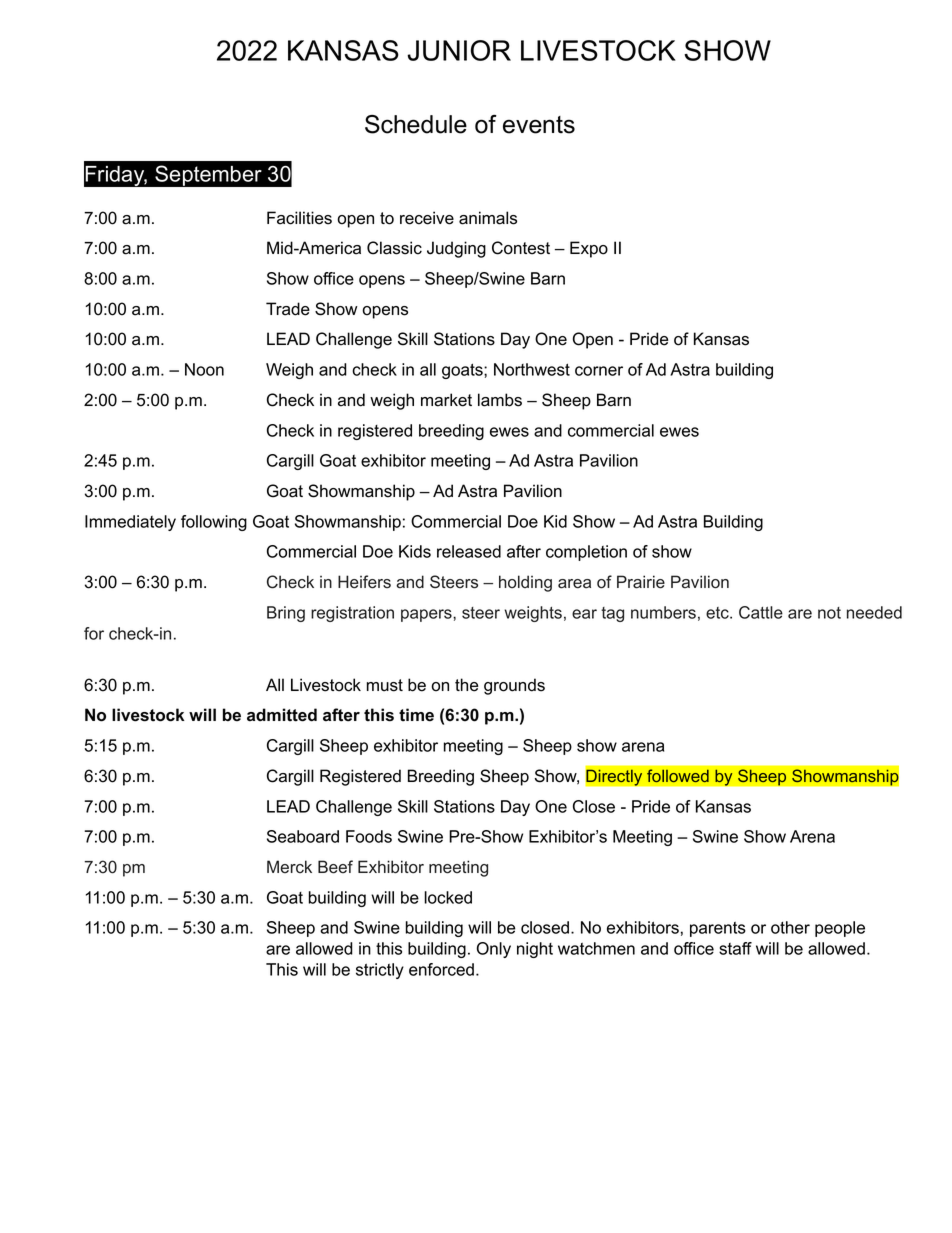 This screenshot has width=952, height=1233. Describe the element at coordinates (204, 369) in the screenshot. I see `Noon` at that location.
